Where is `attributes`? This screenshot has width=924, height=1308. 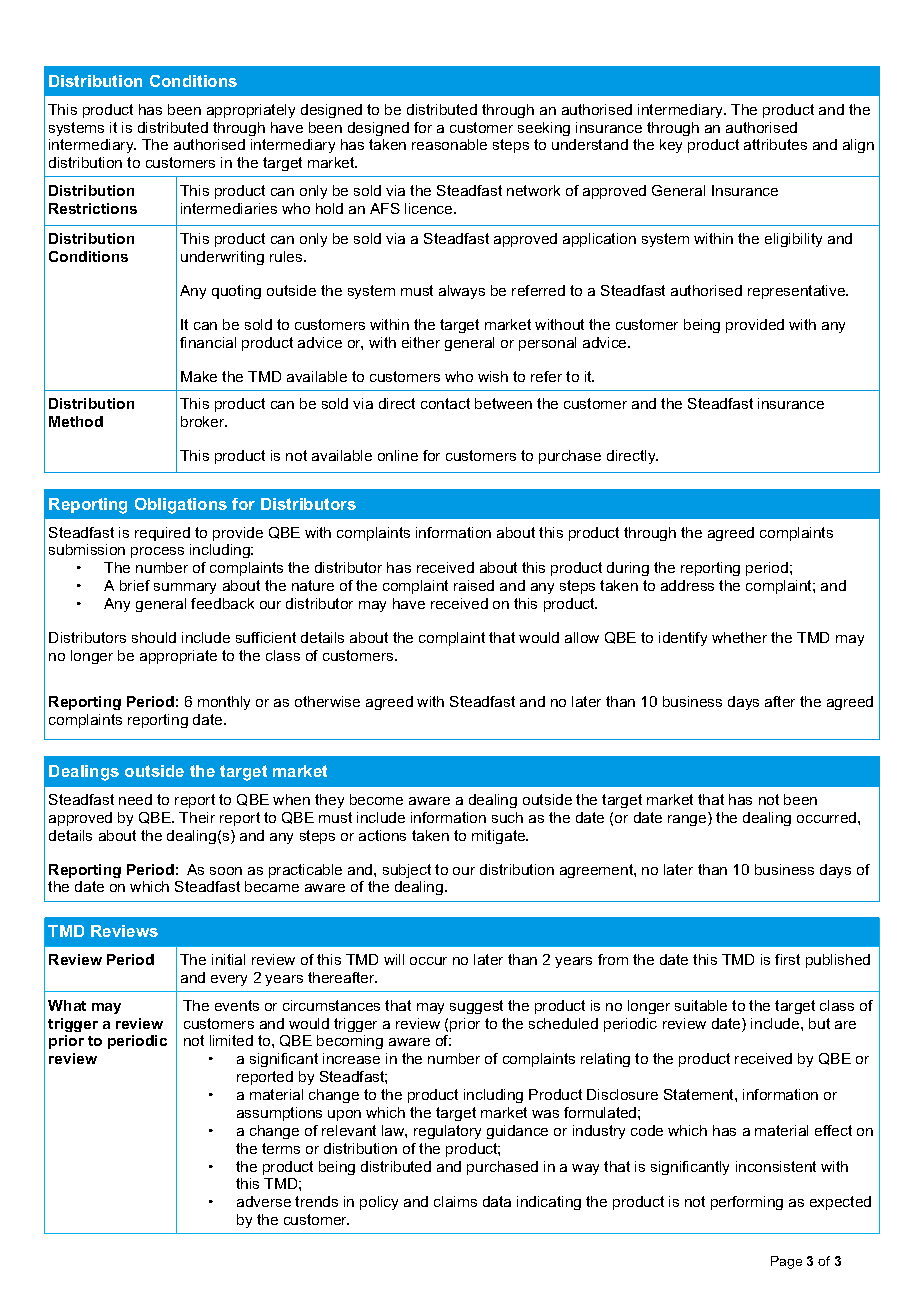
attributes is located at coordinates (775, 144).
